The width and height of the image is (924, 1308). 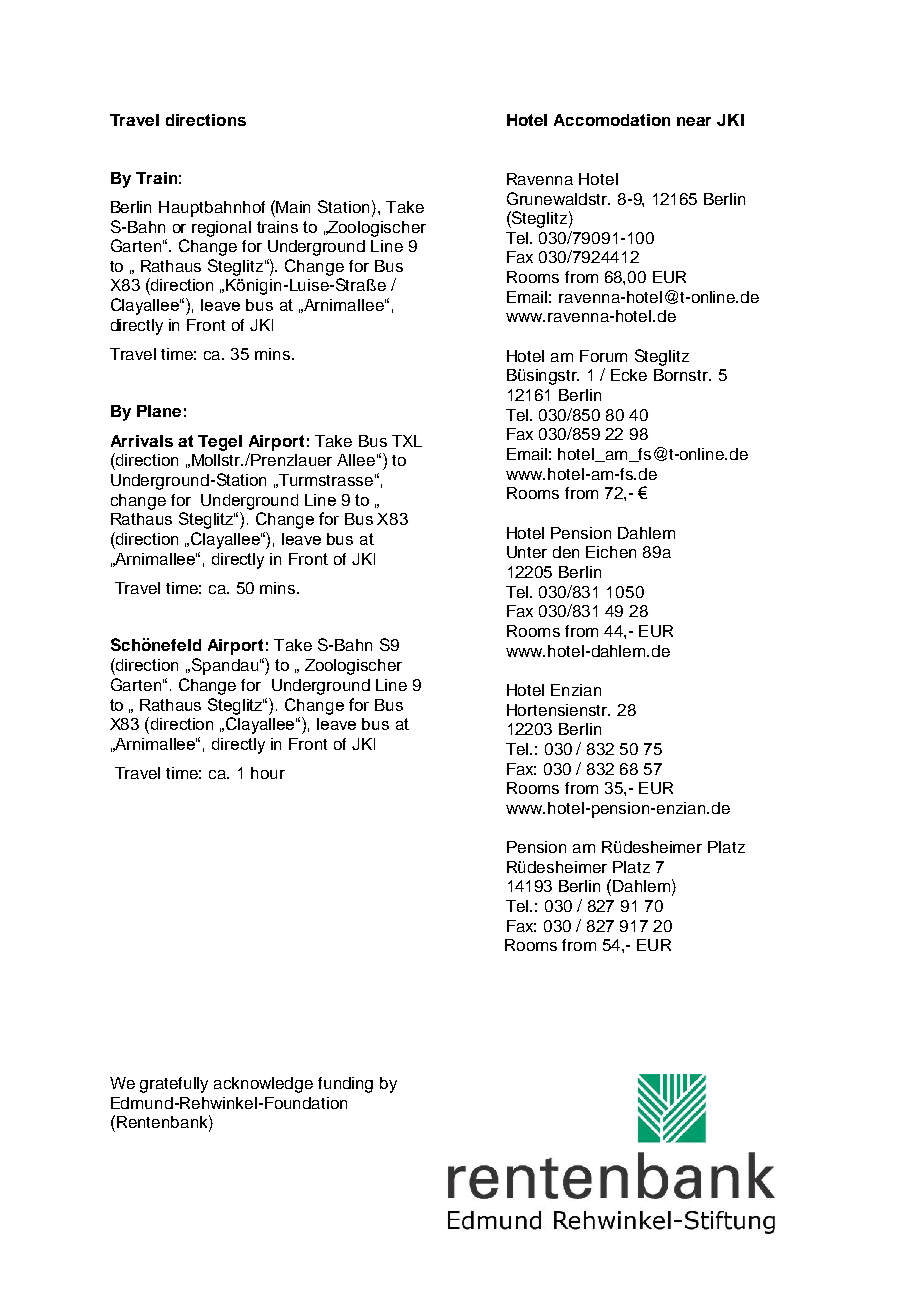 I want to click on acknowledge, so click(x=263, y=1085).
